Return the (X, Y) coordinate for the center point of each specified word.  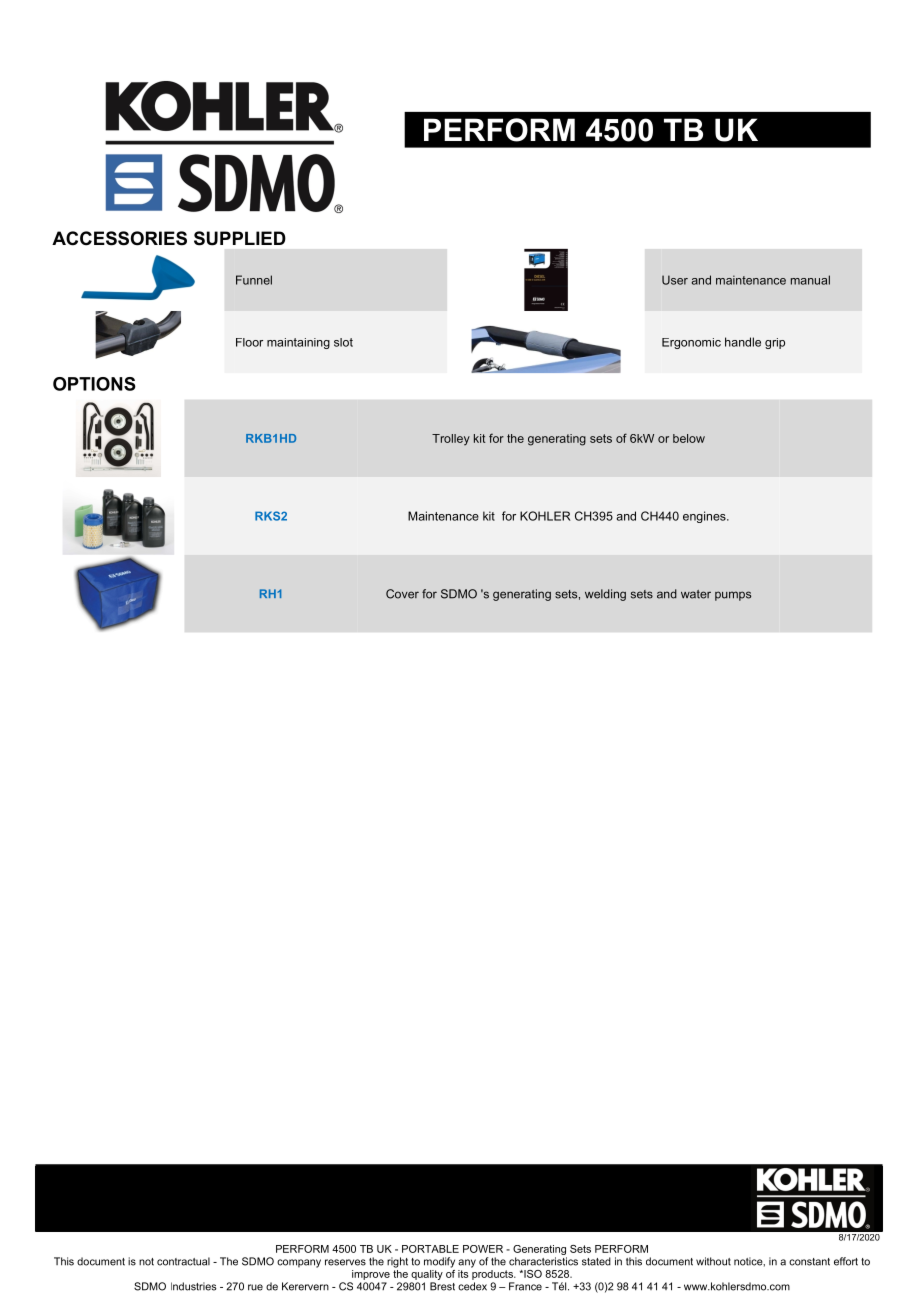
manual (810, 280)
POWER (483, 1249)
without (713, 1261)
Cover (402, 594)
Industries (194, 1286)
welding (605, 595)
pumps (733, 596)
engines (705, 517)
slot (343, 342)
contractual (183, 1261)
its (463, 1274)
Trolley (451, 440)
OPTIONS (94, 384)
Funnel (254, 280)
